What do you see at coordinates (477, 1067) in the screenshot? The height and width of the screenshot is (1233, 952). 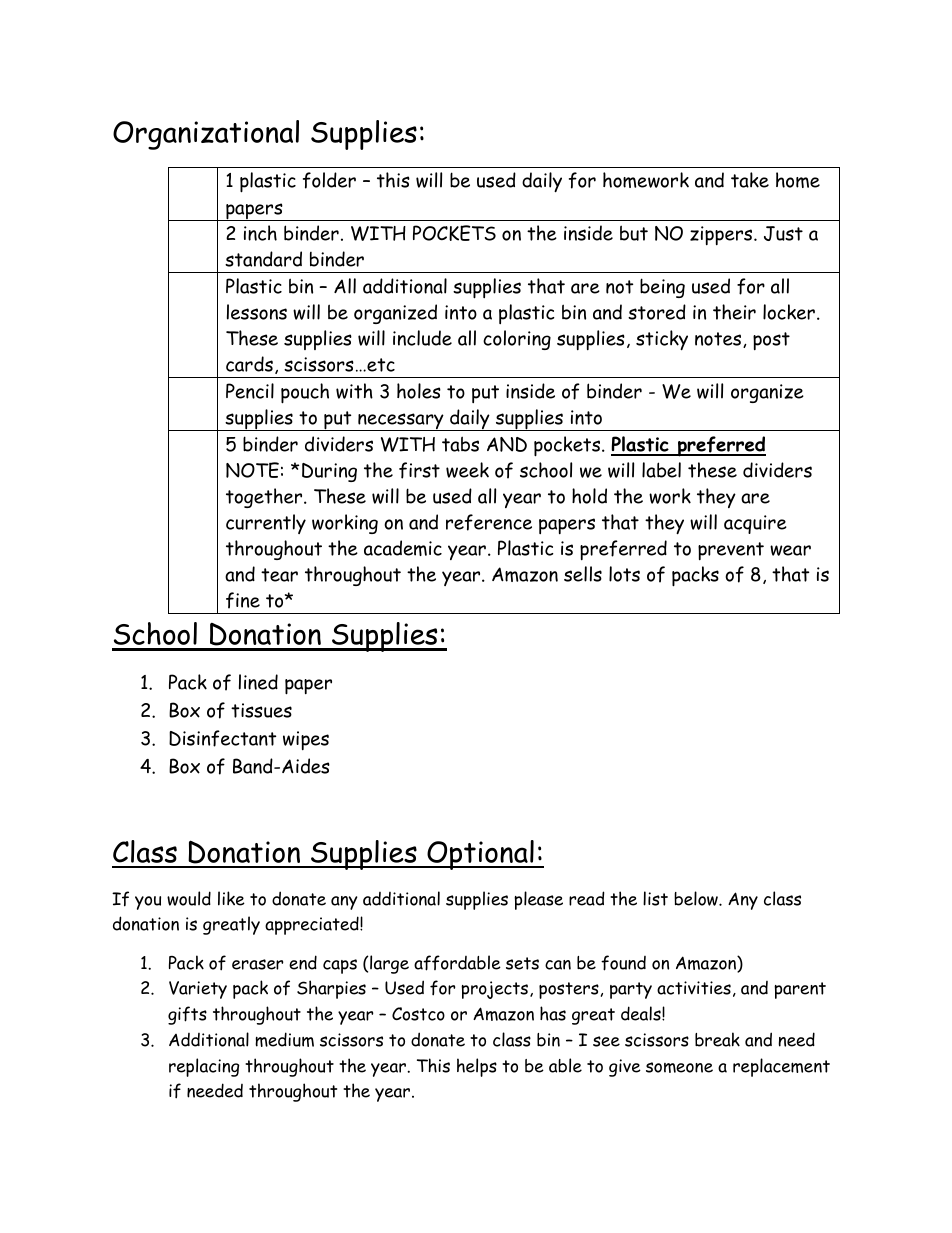 I see `helps` at bounding box center [477, 1067].
